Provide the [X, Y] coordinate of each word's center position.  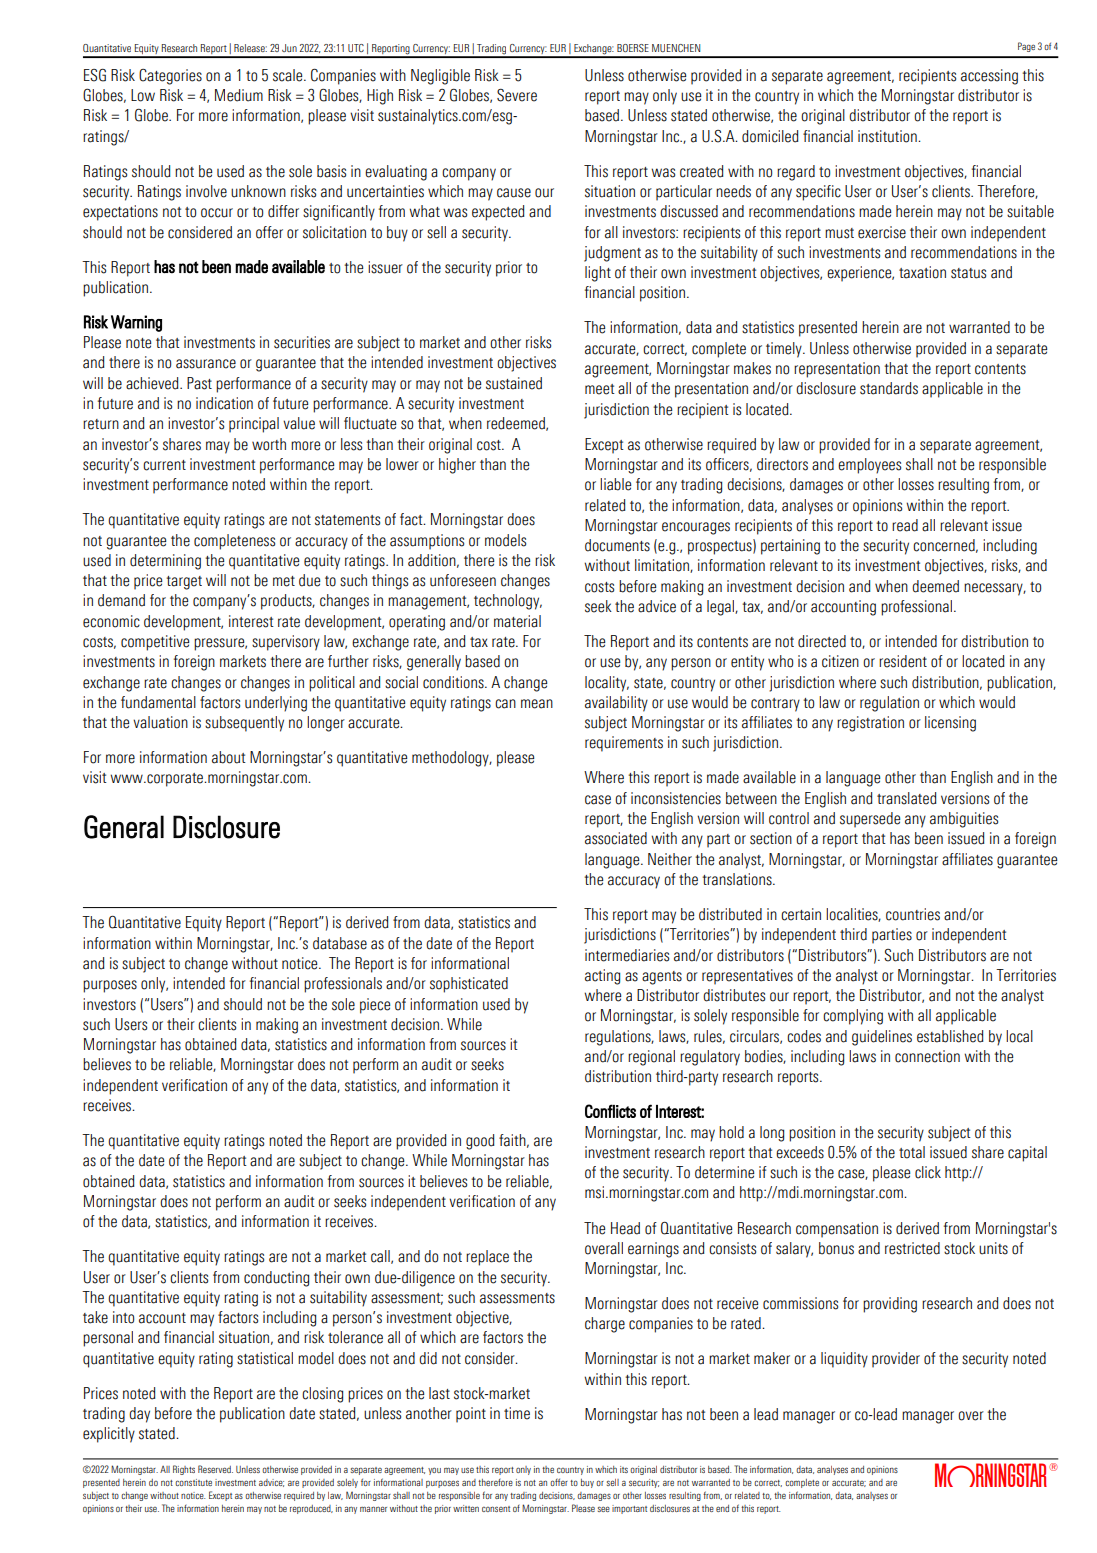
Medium [239, 95]
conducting [276, 1279]
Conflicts [610, 1111]
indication [224, 403]
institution [888, 136]
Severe [517, 95]
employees [869, 466]
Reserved [215, 1469]
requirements [624, 744]
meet [600, 389]
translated [907, 798]
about [229, 757]
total [912, 1152]
